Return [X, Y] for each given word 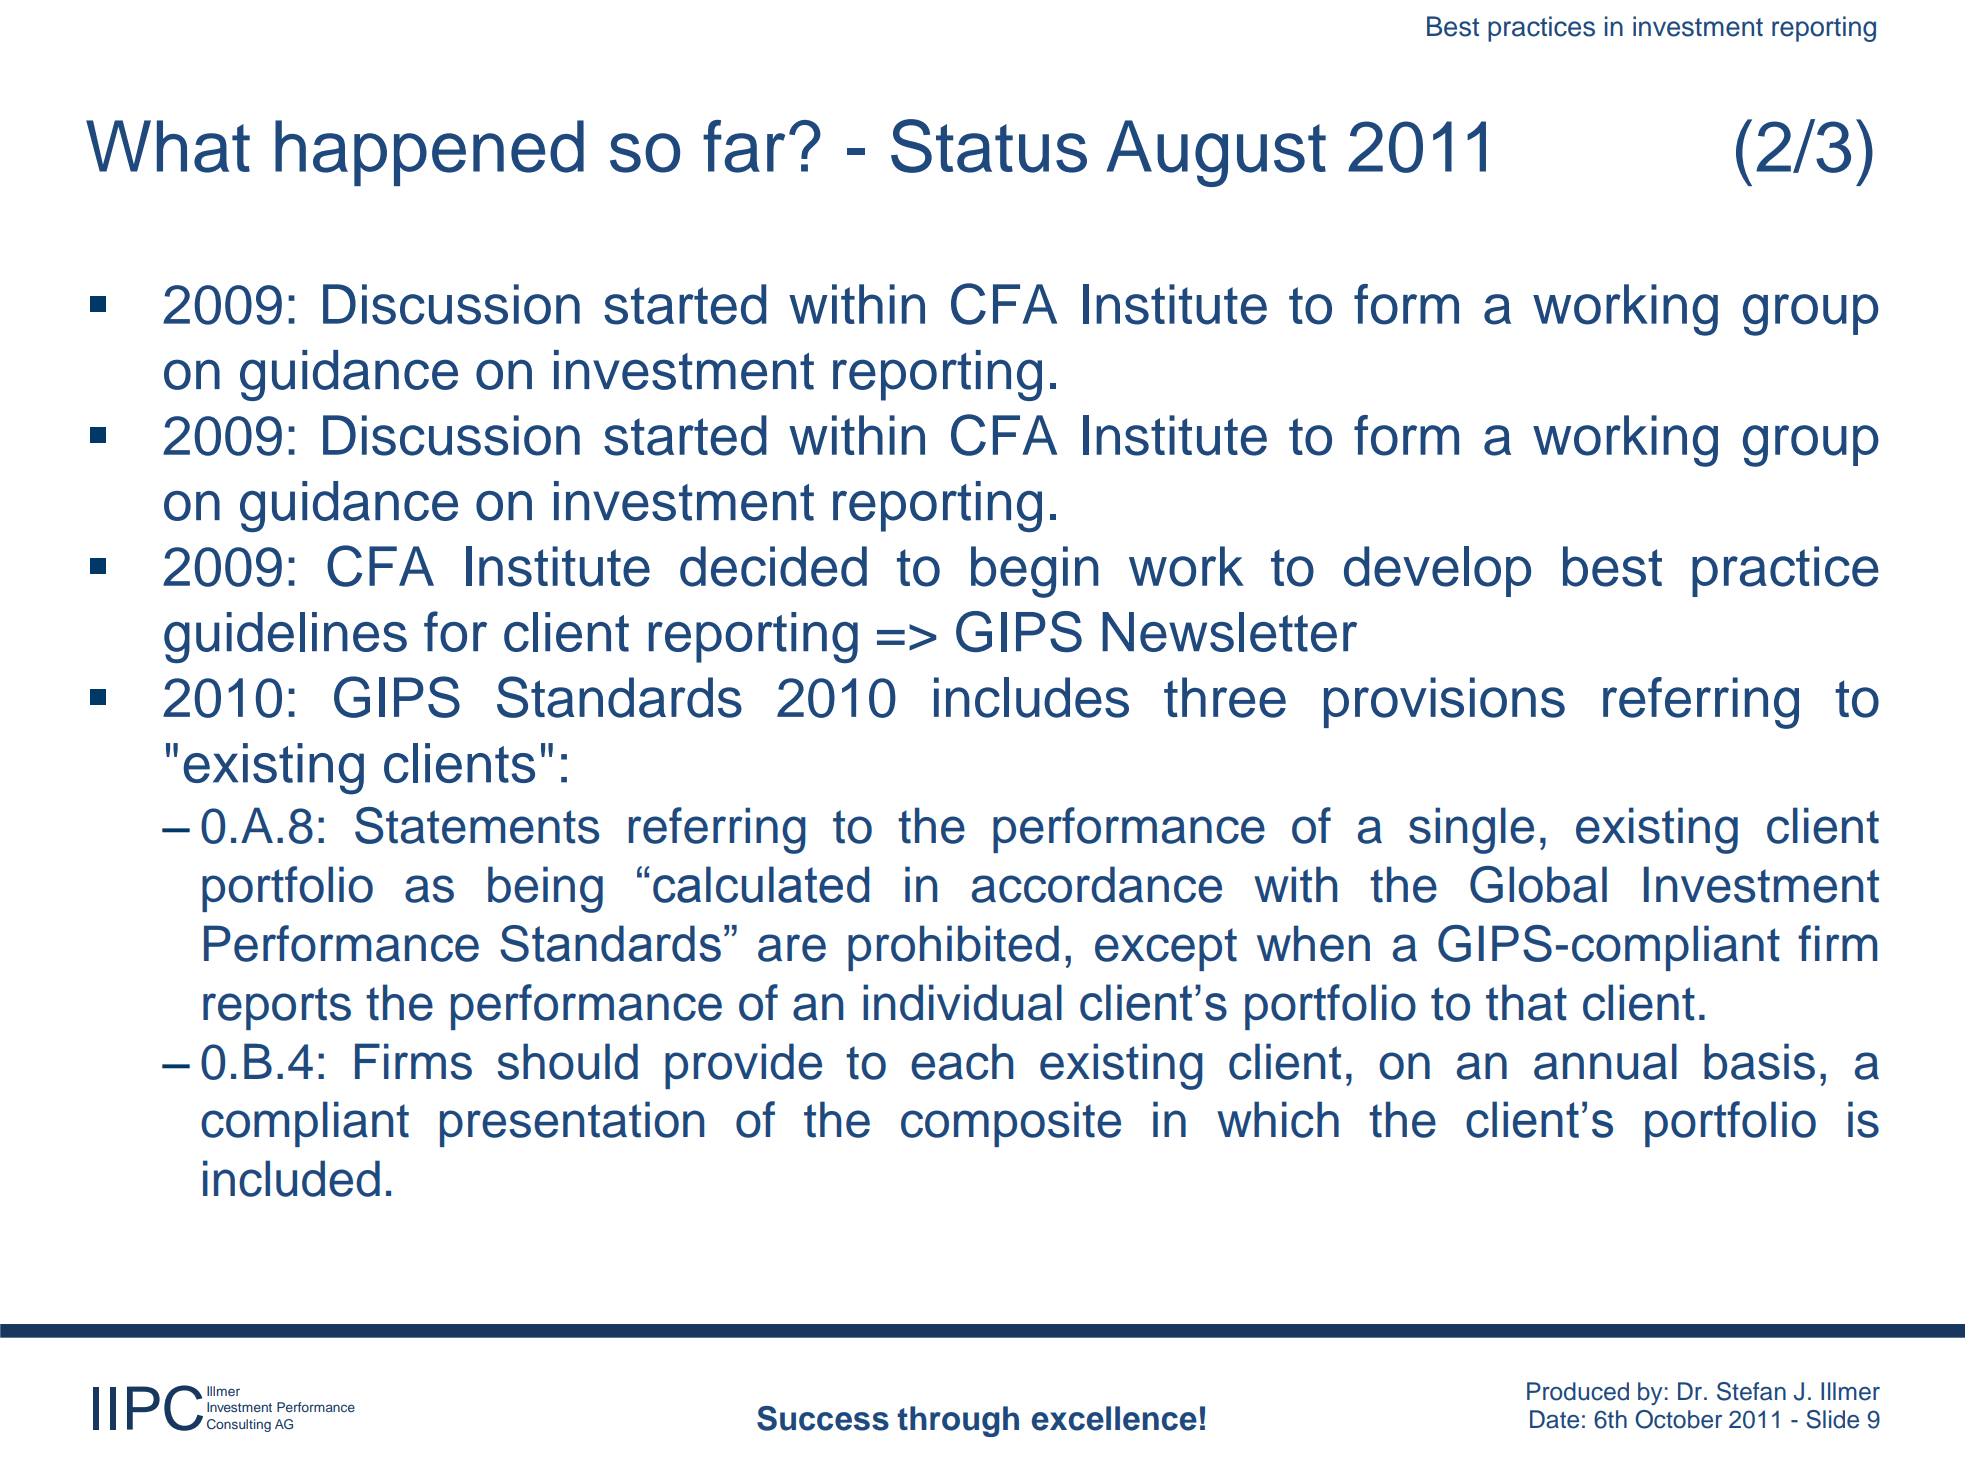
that [1526, 1002]
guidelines [285, 637]
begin [1035, 572]
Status [989, 146]
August [1216, 153]
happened [429, 153]
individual [962, 1002]
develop [1437, 571]
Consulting [239, 1425]
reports [277, 1008]
